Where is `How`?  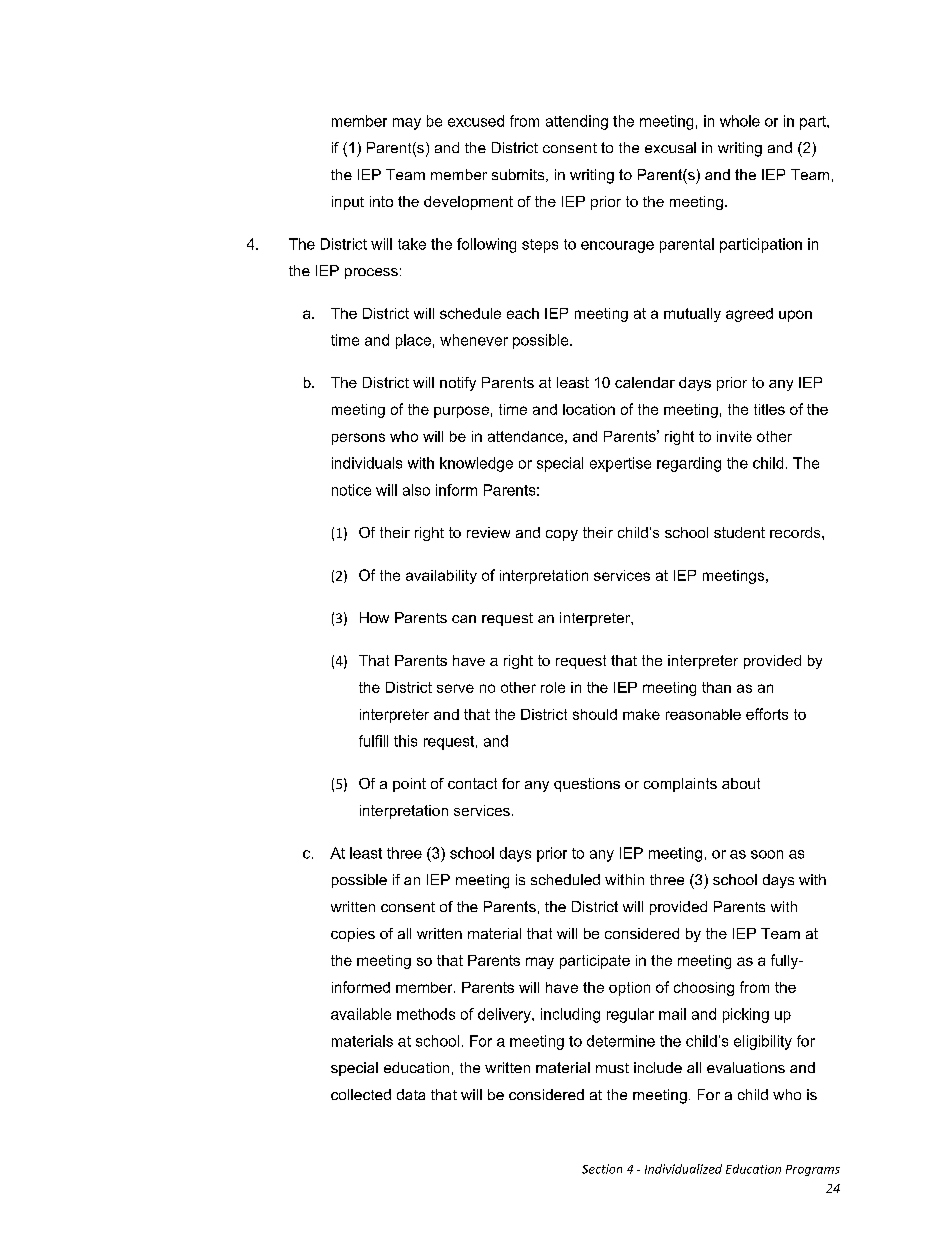
How is located at coordinates (374, 617).
